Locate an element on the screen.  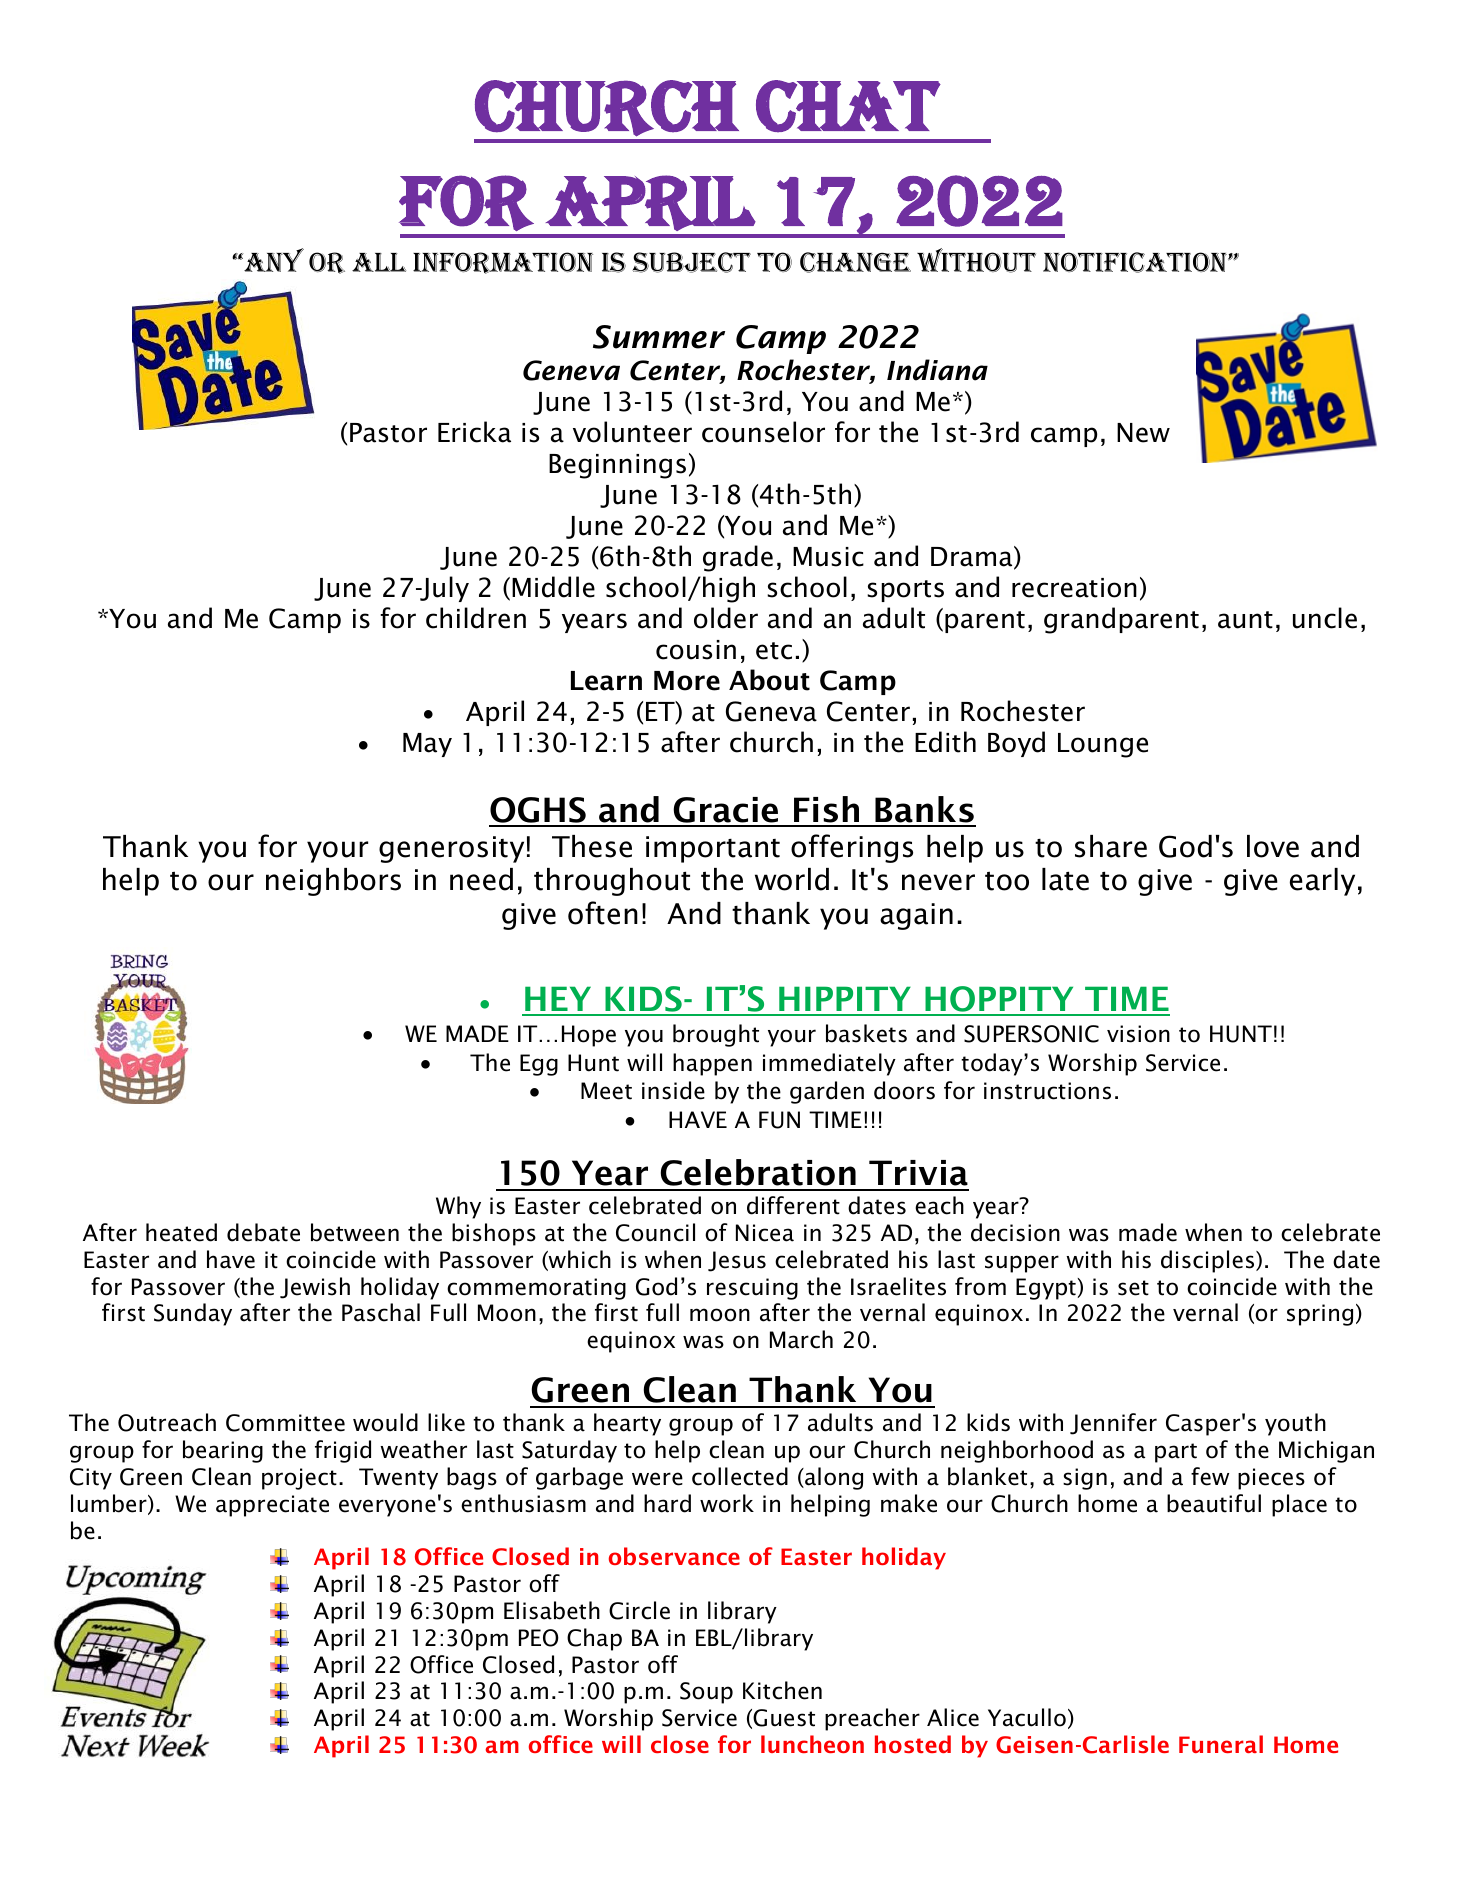
CHAT is located at coordinates (848, 106).
